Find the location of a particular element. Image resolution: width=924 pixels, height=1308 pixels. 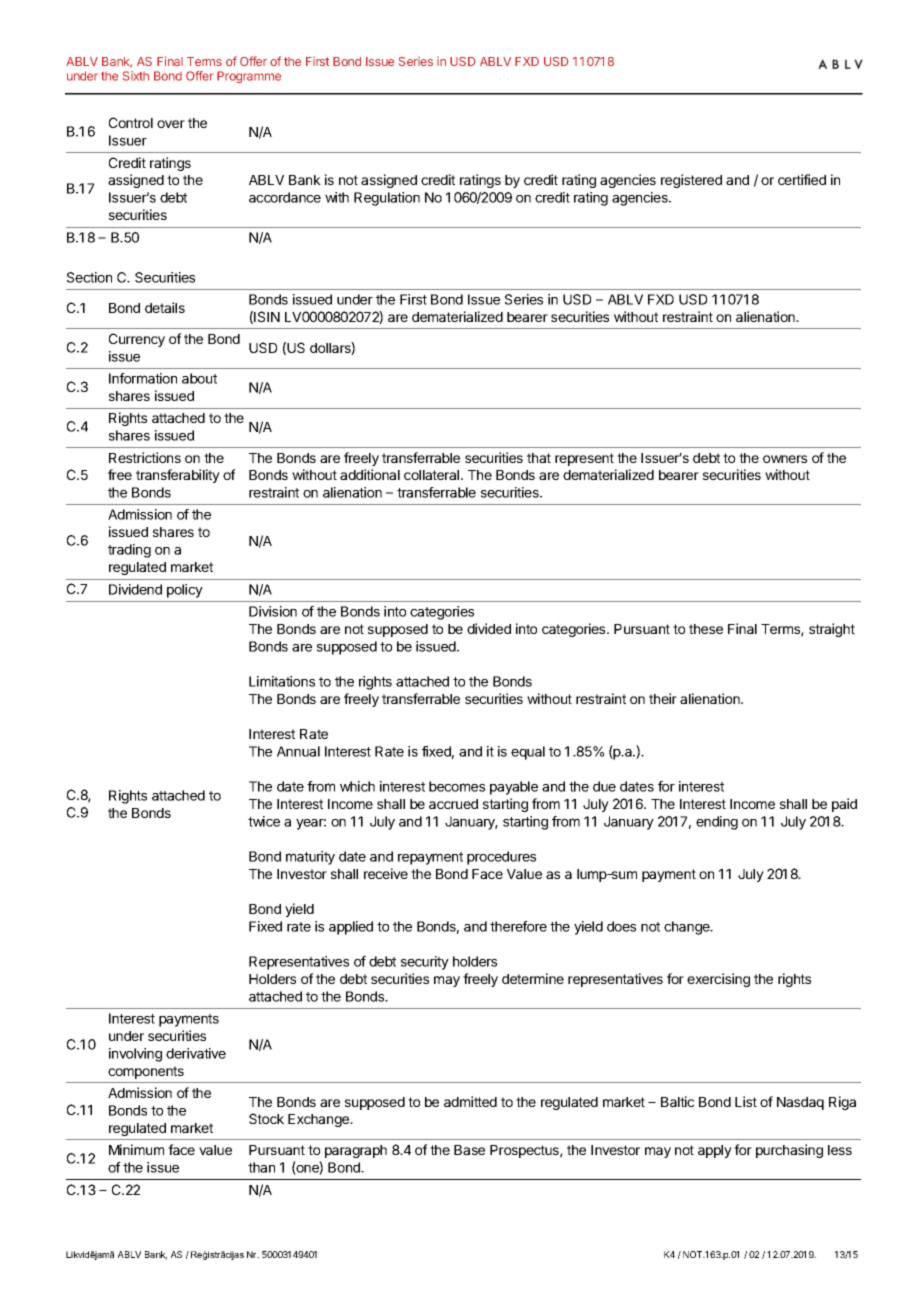

Regulation is located at coordinates (387, 199).
